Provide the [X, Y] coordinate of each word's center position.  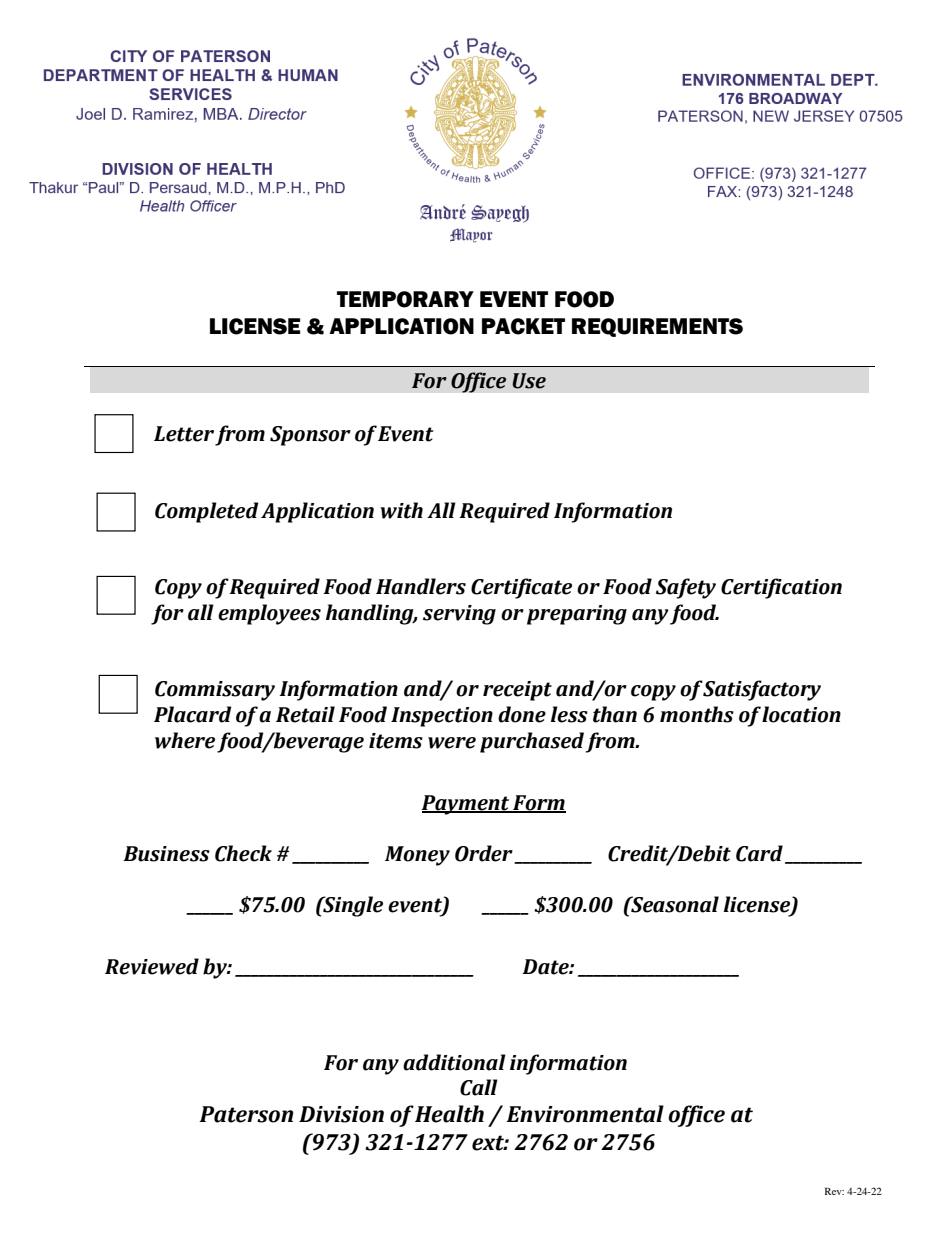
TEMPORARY [405, 299]
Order [485, 854]
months [697, 714]
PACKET [523, 326]
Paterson [246, 1114]
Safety [686, 588]
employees [269, 614]
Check [243, 853]
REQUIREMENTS [657, 327]
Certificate [521, 588]
